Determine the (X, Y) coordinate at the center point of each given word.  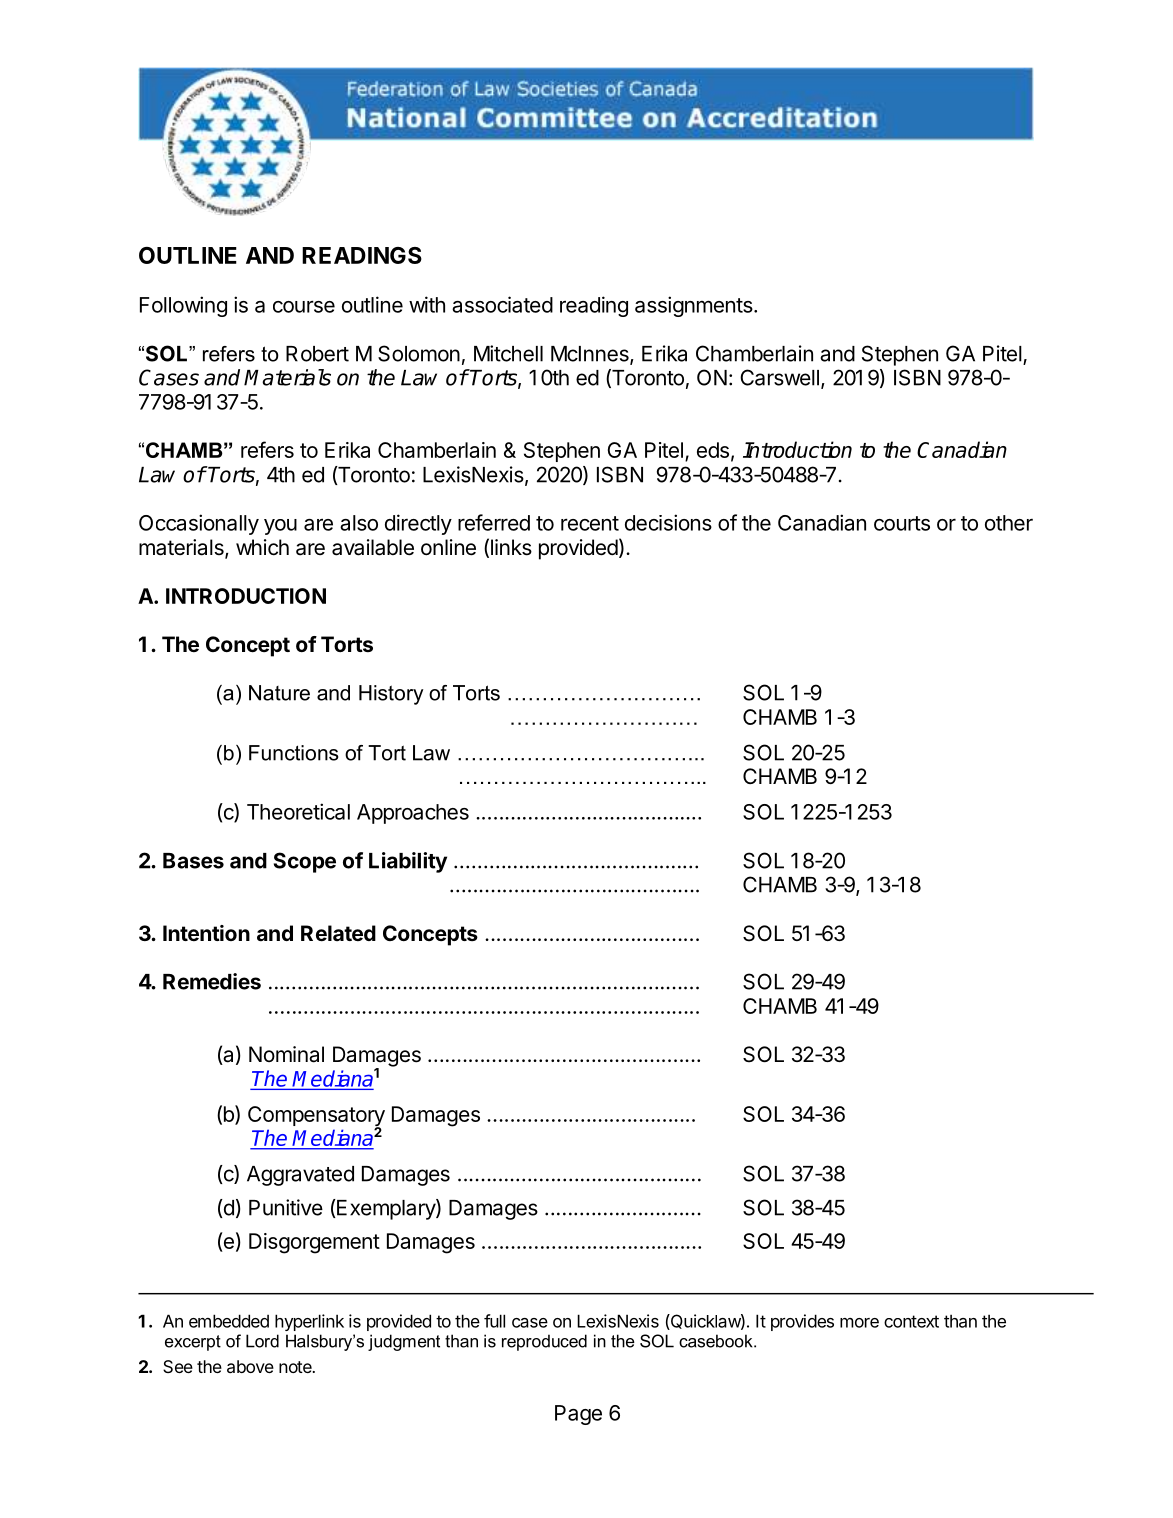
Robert (317, 354)
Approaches (413, 814)
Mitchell (508, 353)
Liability (408, 862)
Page (578, 1415)
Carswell (779, 377)
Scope (305, 862)
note (296, 1367)
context (911, 1321)
